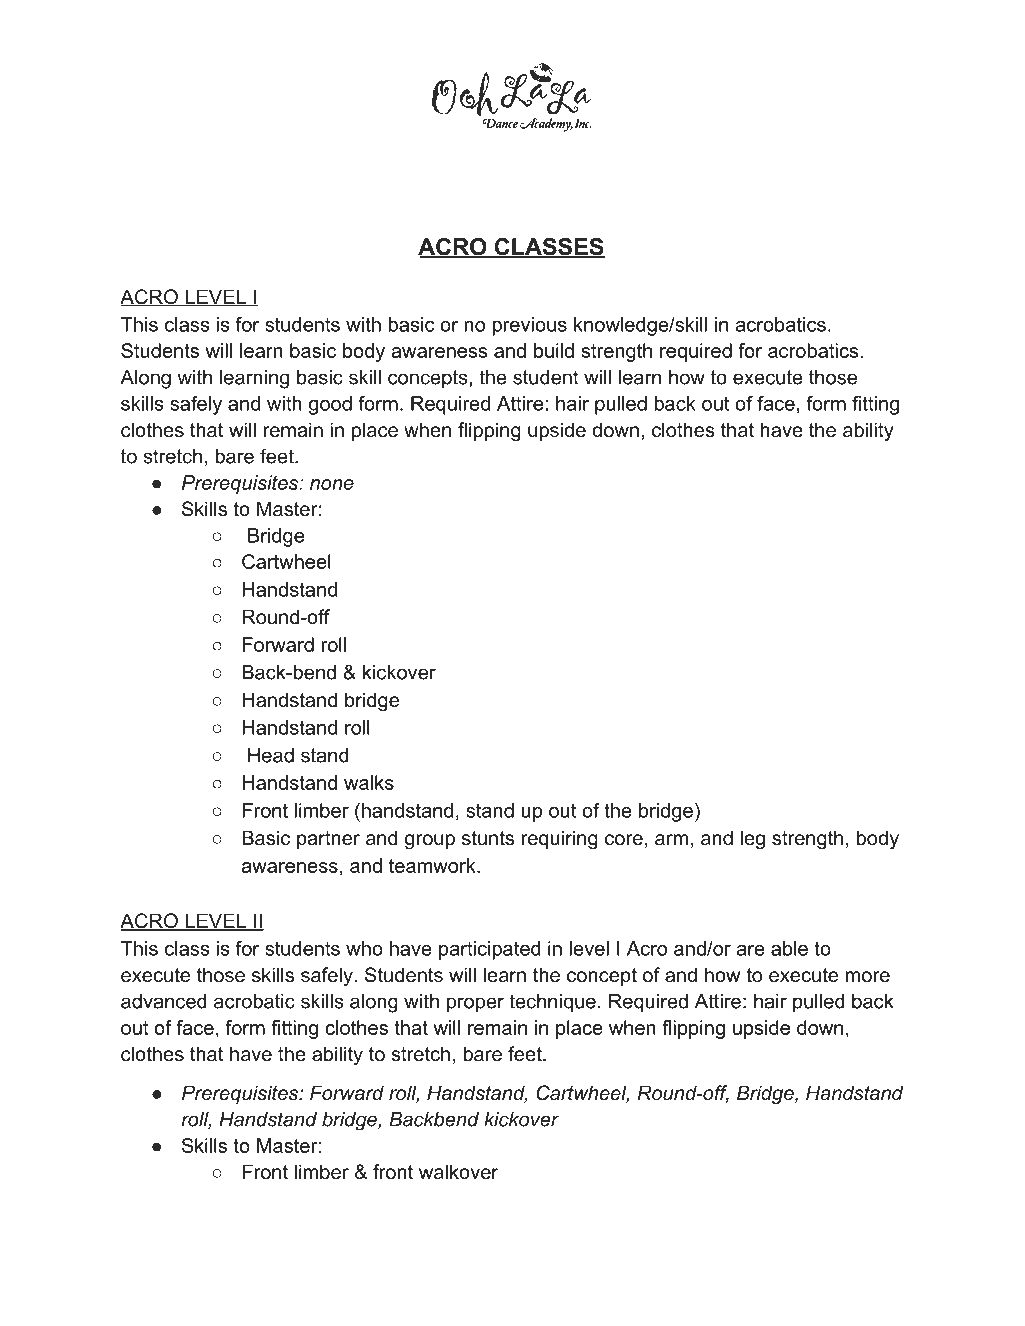 Image resolution: width=1025 pixels, height=1326 pixels. I want to click on able, so click(789, 948).
